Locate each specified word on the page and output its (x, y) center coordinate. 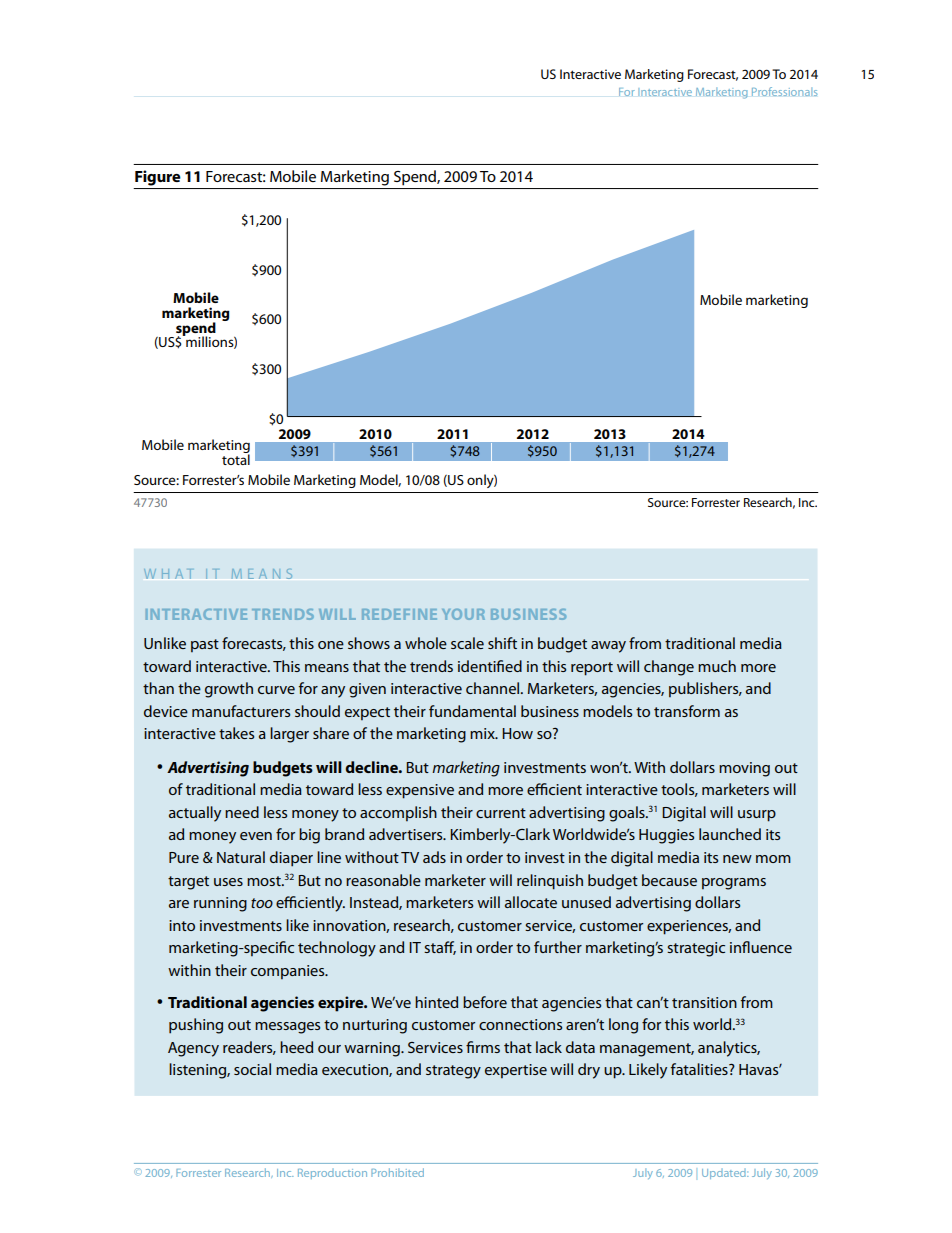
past (205, 645)
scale (467, 643)
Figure (158, 178)
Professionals (784, 91)
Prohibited (397, 1172)
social (252, 1069)
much (717, 666)
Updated (725, 1174)
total (236, 458)
